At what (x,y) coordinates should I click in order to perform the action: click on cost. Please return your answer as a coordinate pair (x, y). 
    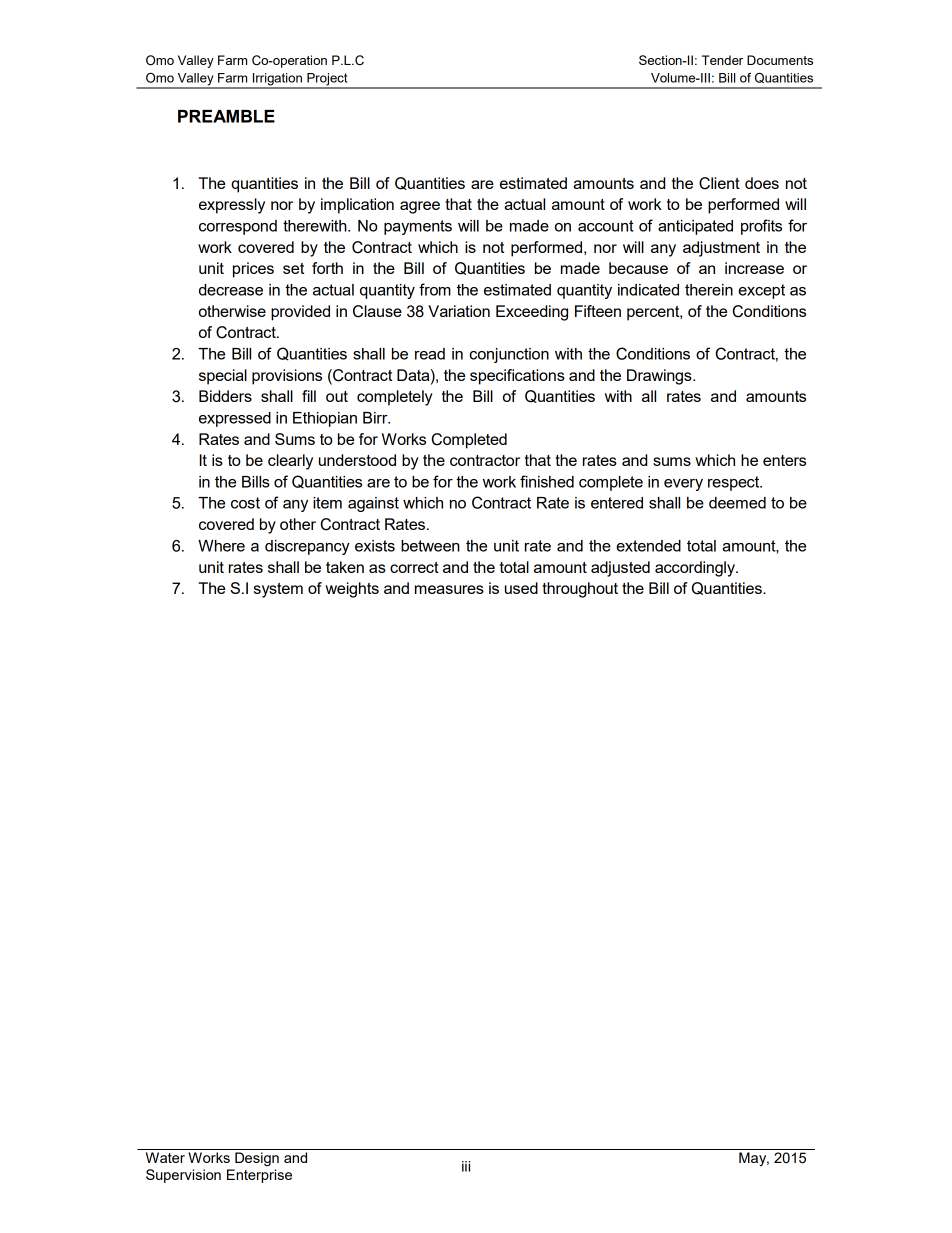
    Looking at the image, I should click on (245, 503).
